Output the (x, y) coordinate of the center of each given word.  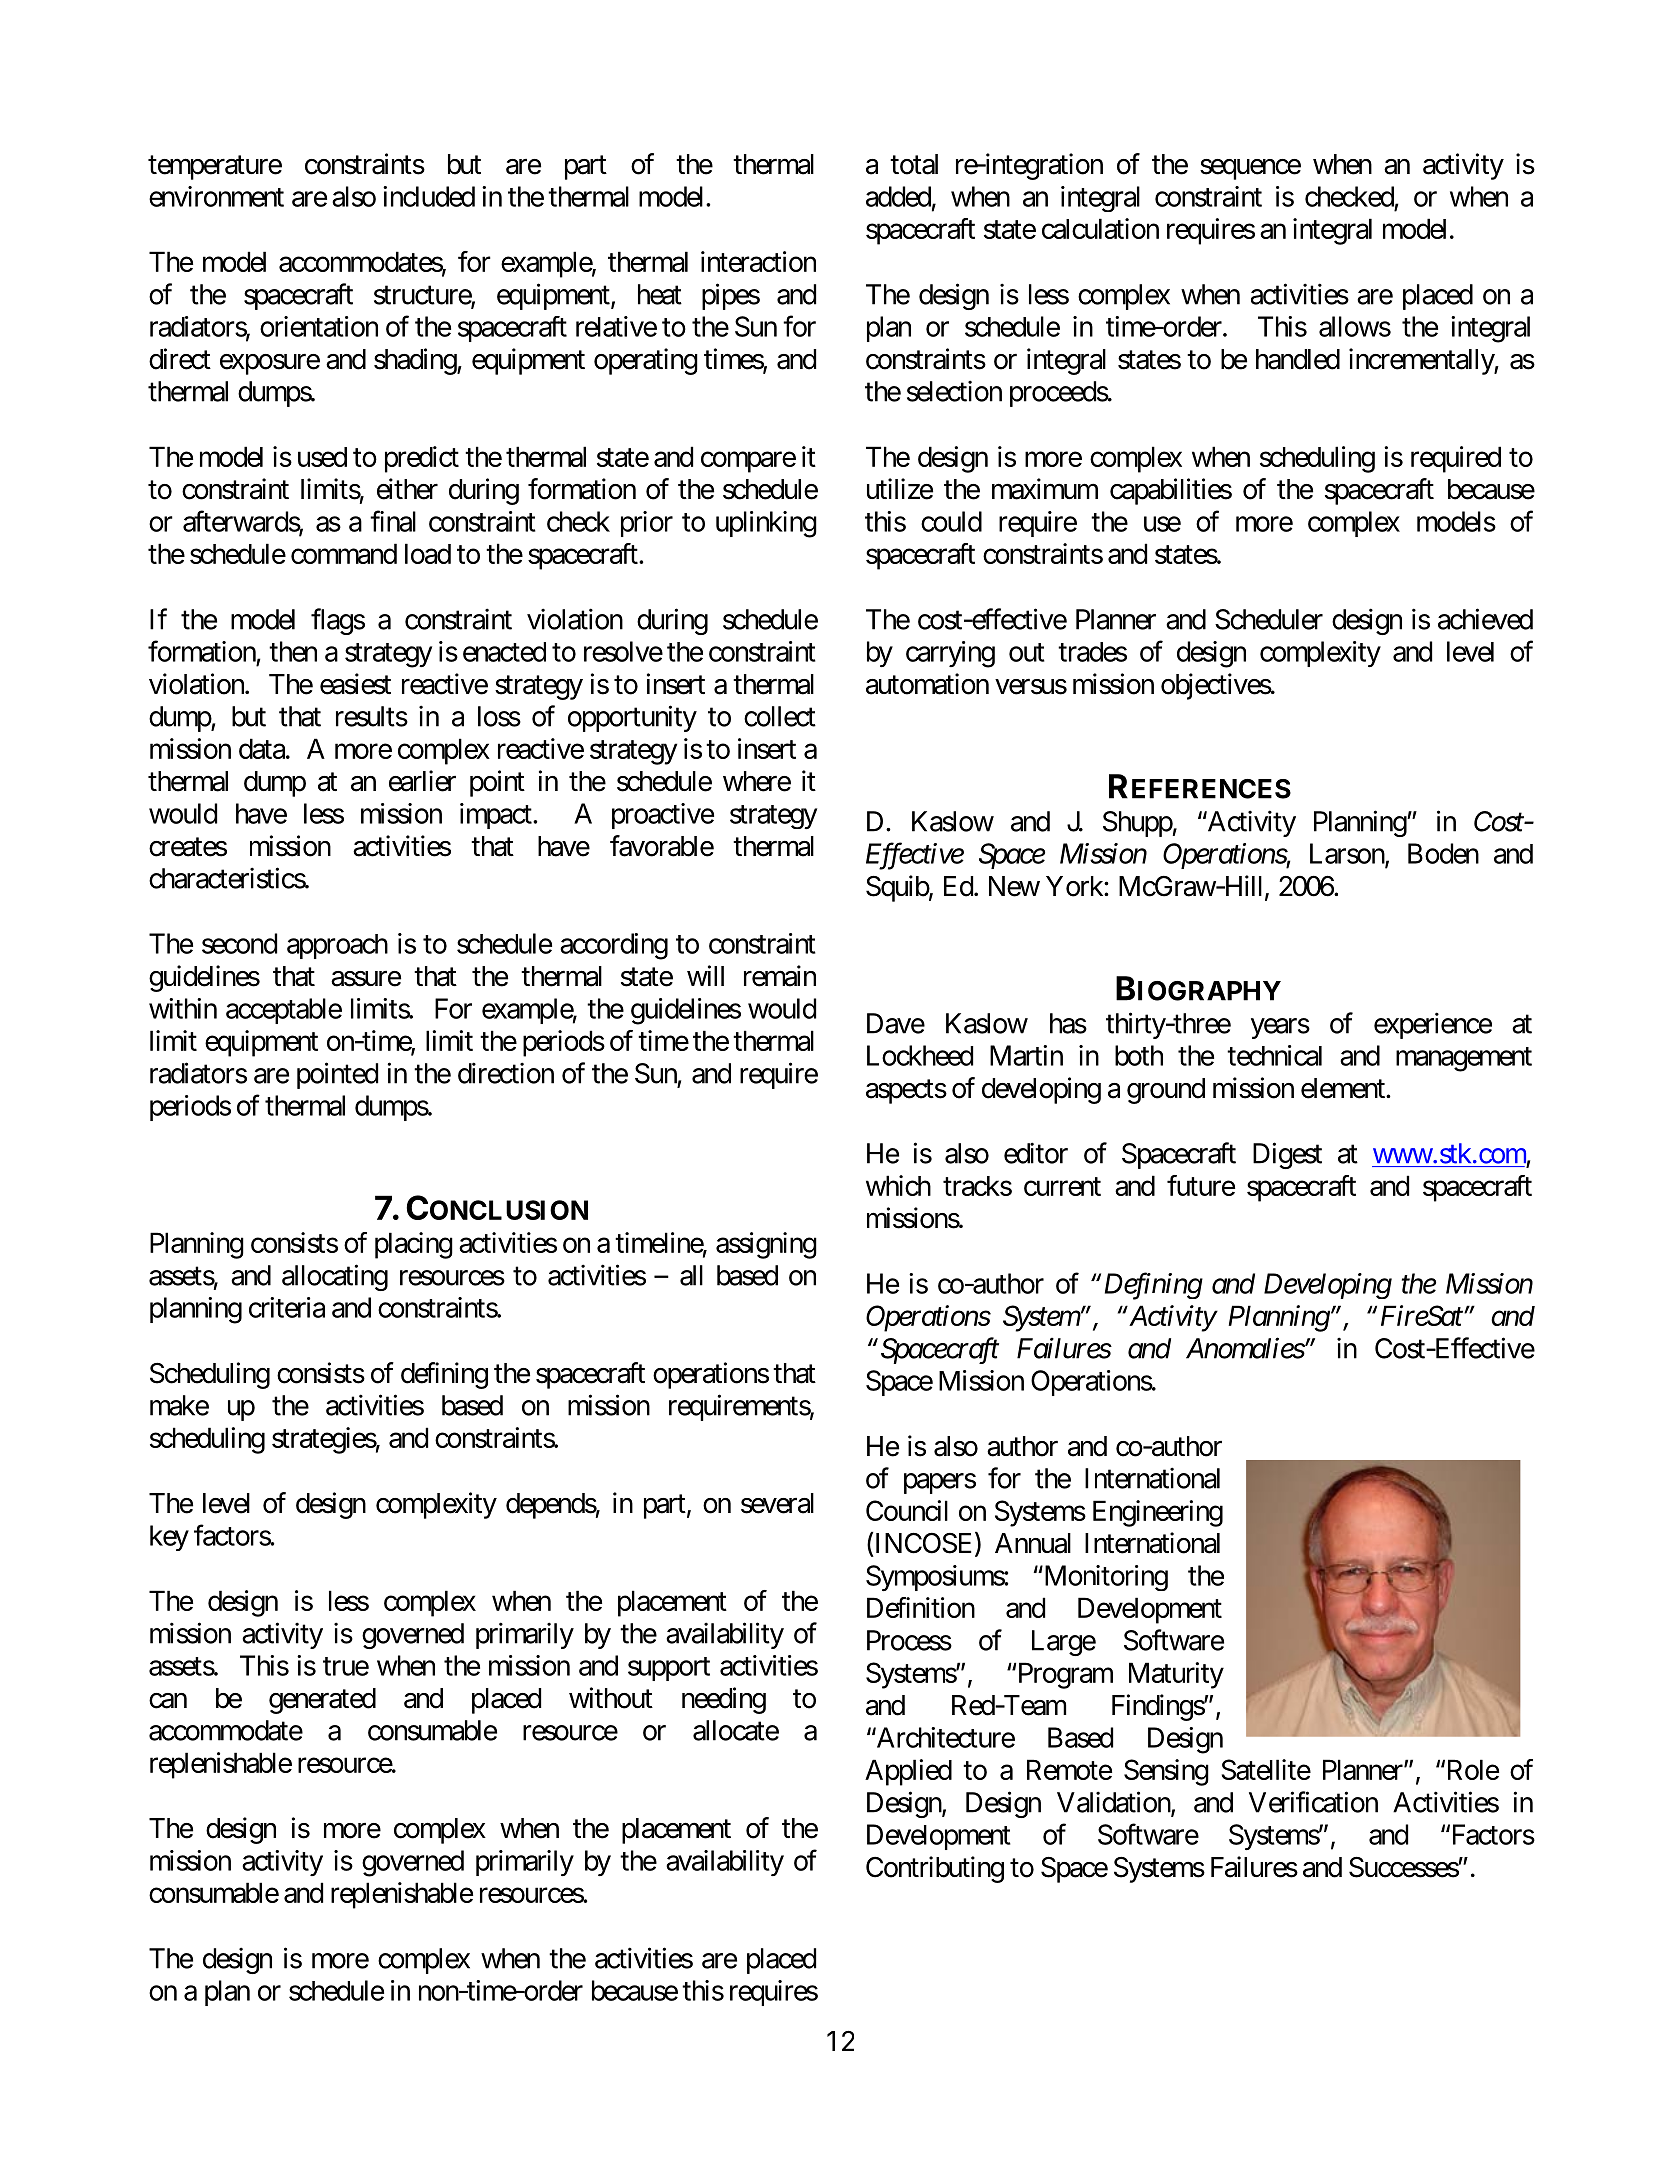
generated (322, 1701)
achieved (1485, 619)
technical (1274, 1055)
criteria (287, 1307)
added (898, 196)
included (429, 196)
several (777, 1503)
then (293, 651)
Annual (1033, 1543)
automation (927, 684)
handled (1298, 359)
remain (780, 976)
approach (337, 946)
